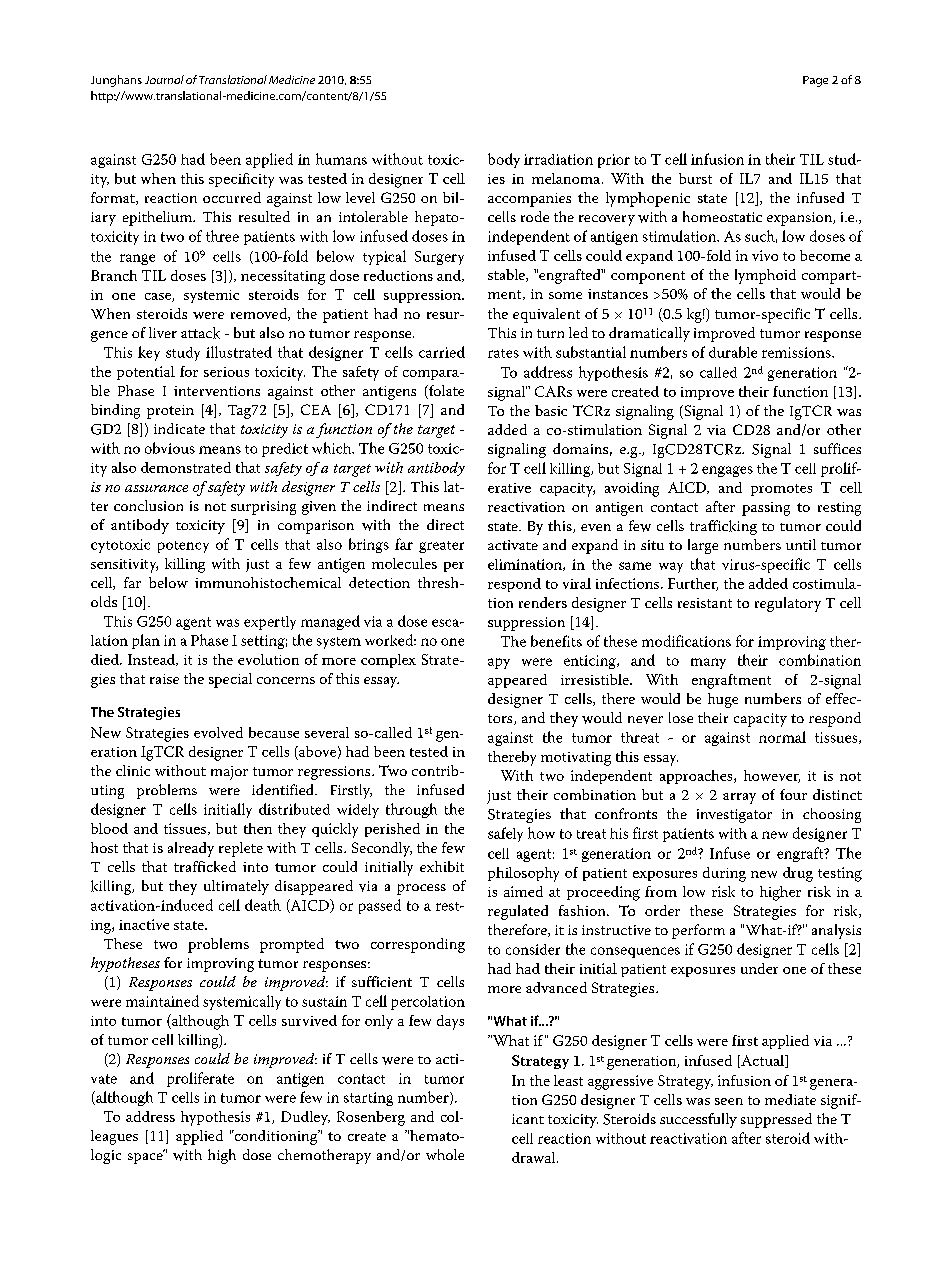  I want to click on durable, so click(733, 352).
